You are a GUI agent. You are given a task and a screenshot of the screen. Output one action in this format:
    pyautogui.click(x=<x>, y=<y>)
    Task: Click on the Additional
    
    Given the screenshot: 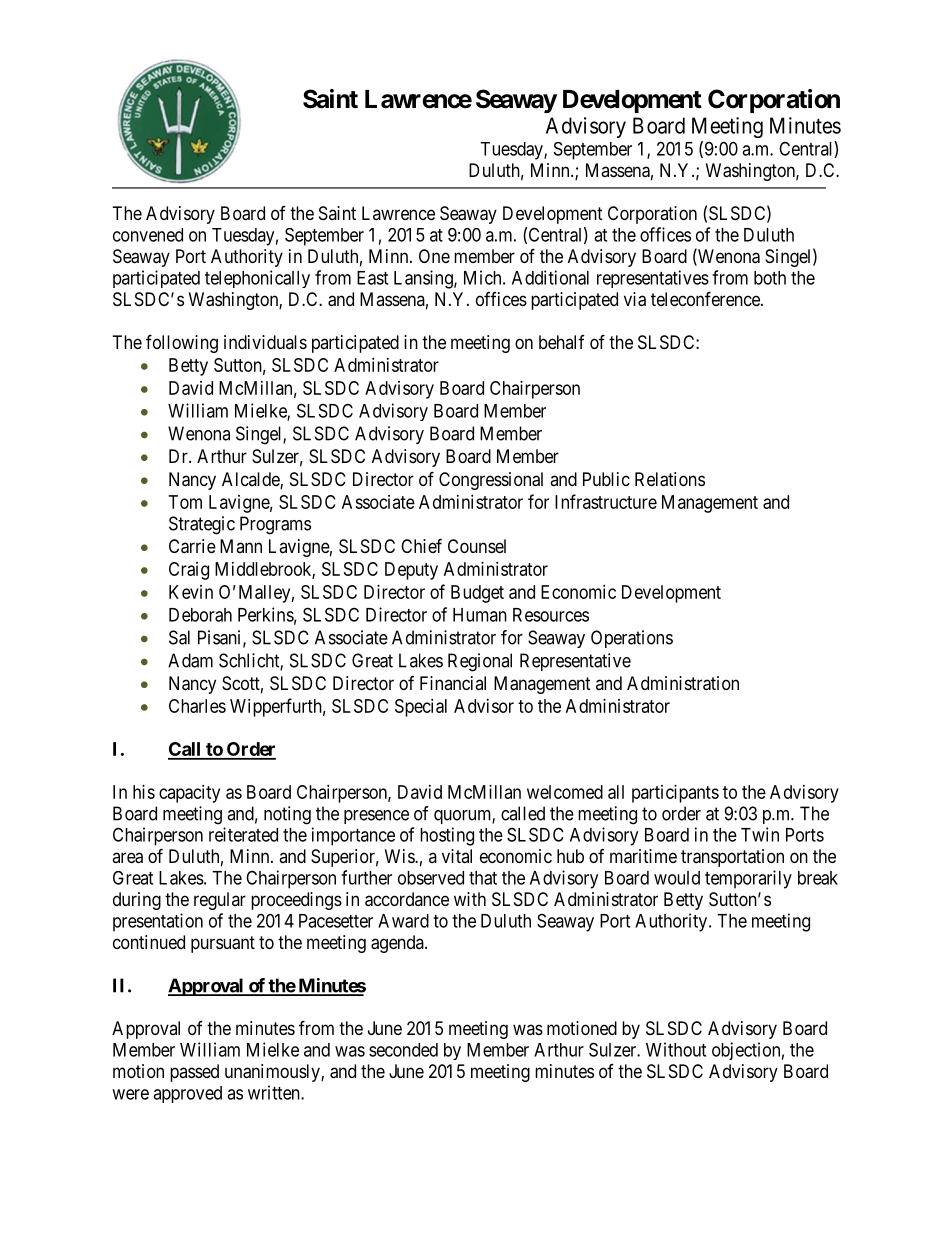 What is the action you would take?
    pyautogui.click(x=550, y=277)
